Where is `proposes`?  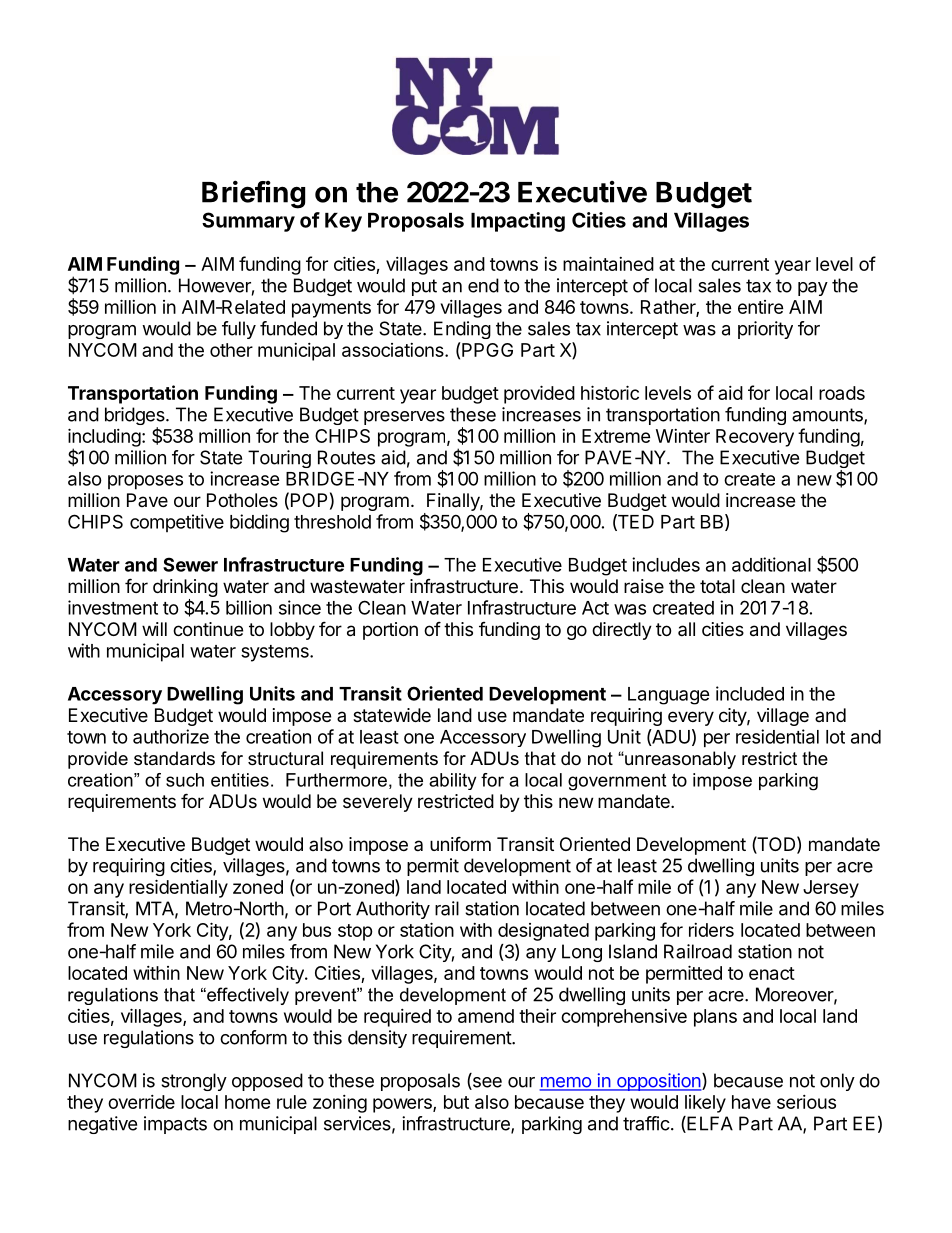 proposes is located at coordinates (145, 482).
